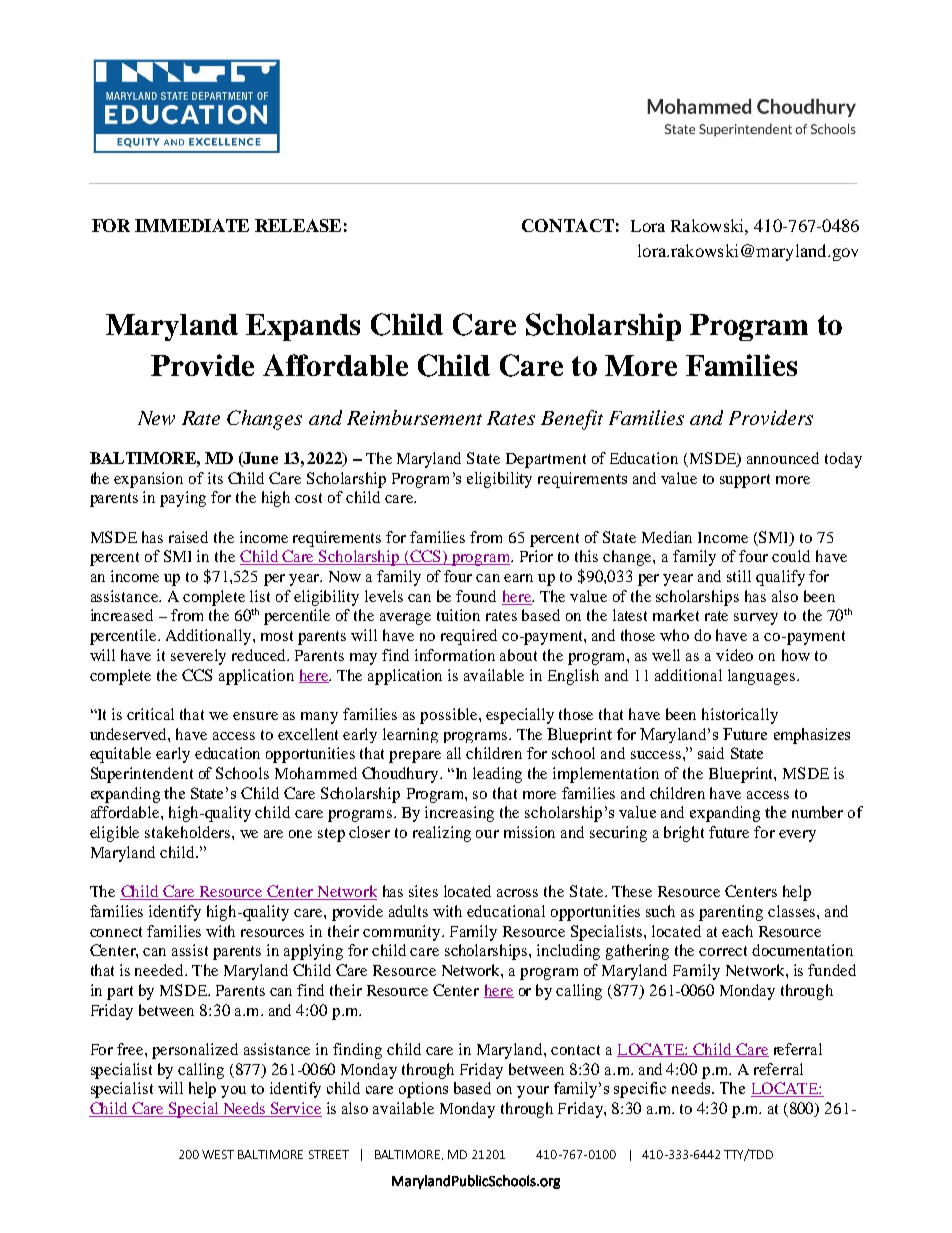 The height and width of the screenshot is (1233, 952). Describe the element at coordinates (192, 225) in the screenshot. I see `IMMEDIATE` at that location.
